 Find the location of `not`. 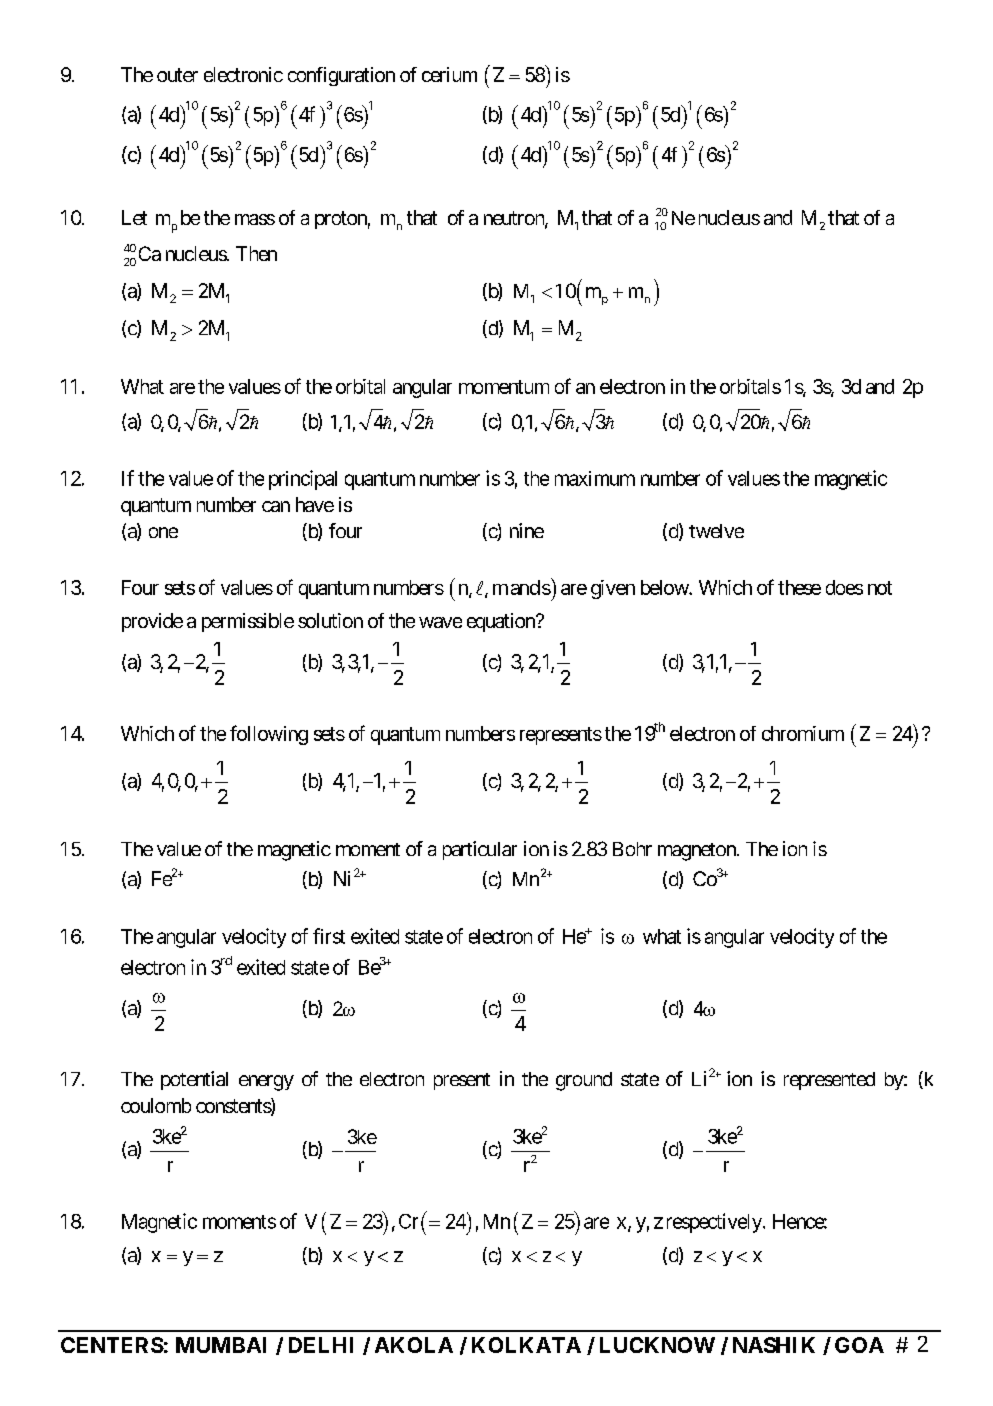

not is located at coordinates (880, 588).
